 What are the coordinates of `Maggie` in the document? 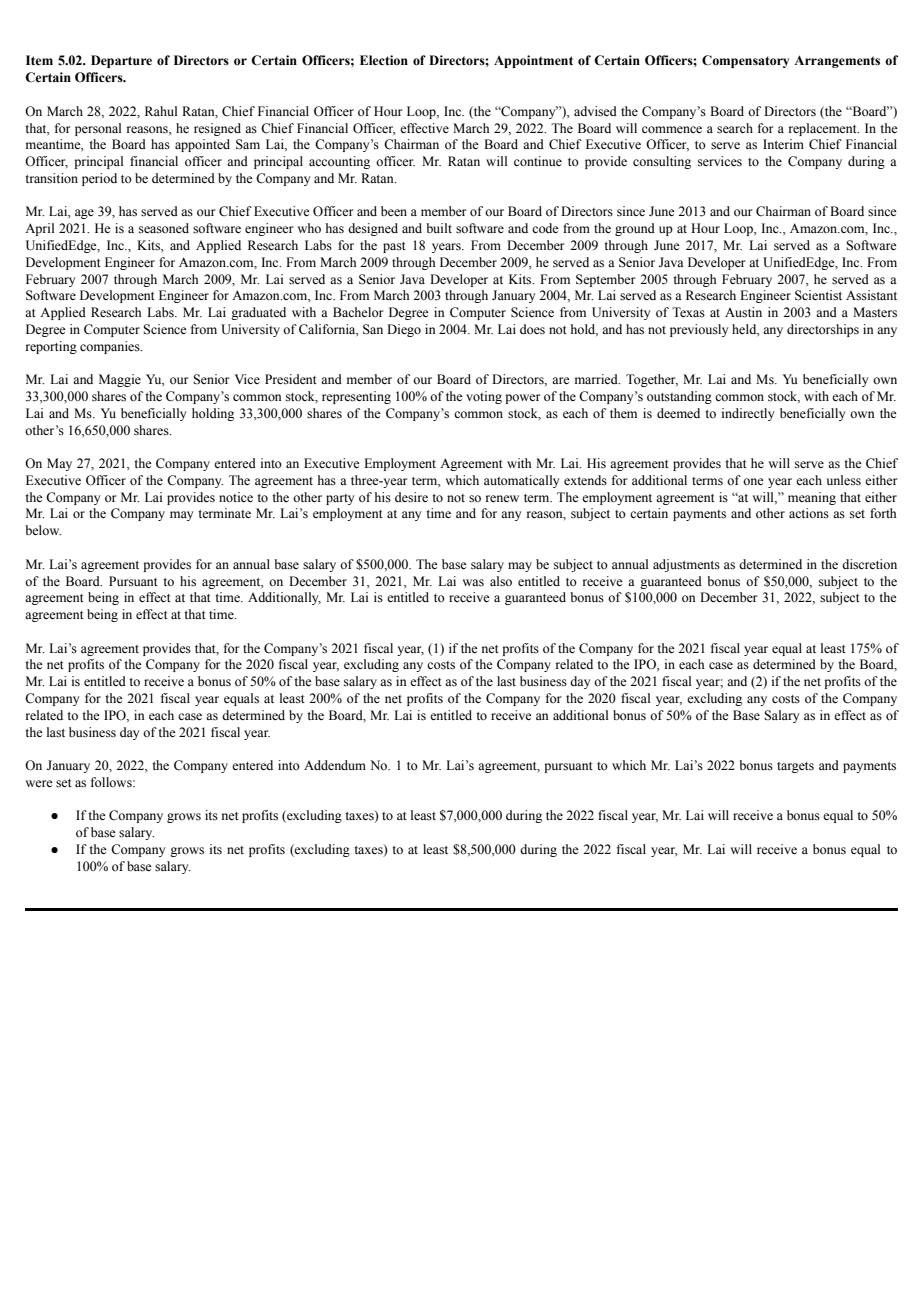 It's located at (120, 380).
